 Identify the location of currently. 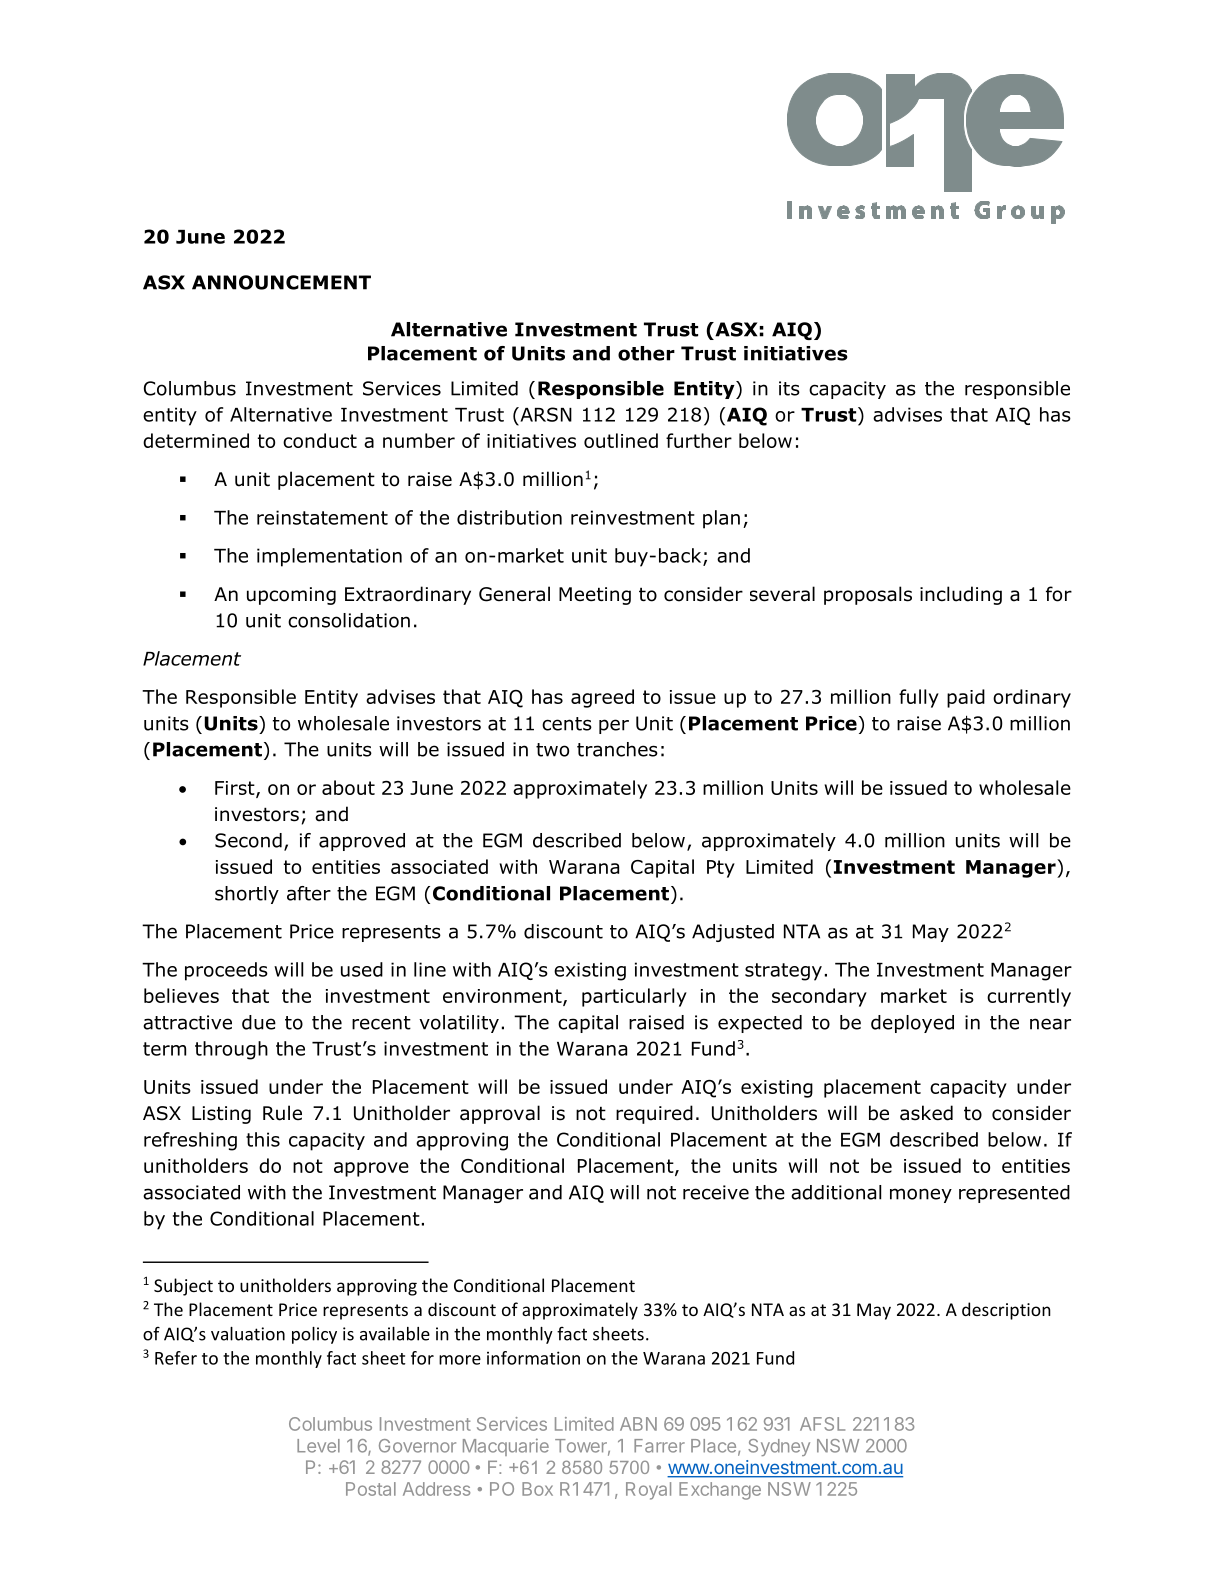
(1029, 997).
